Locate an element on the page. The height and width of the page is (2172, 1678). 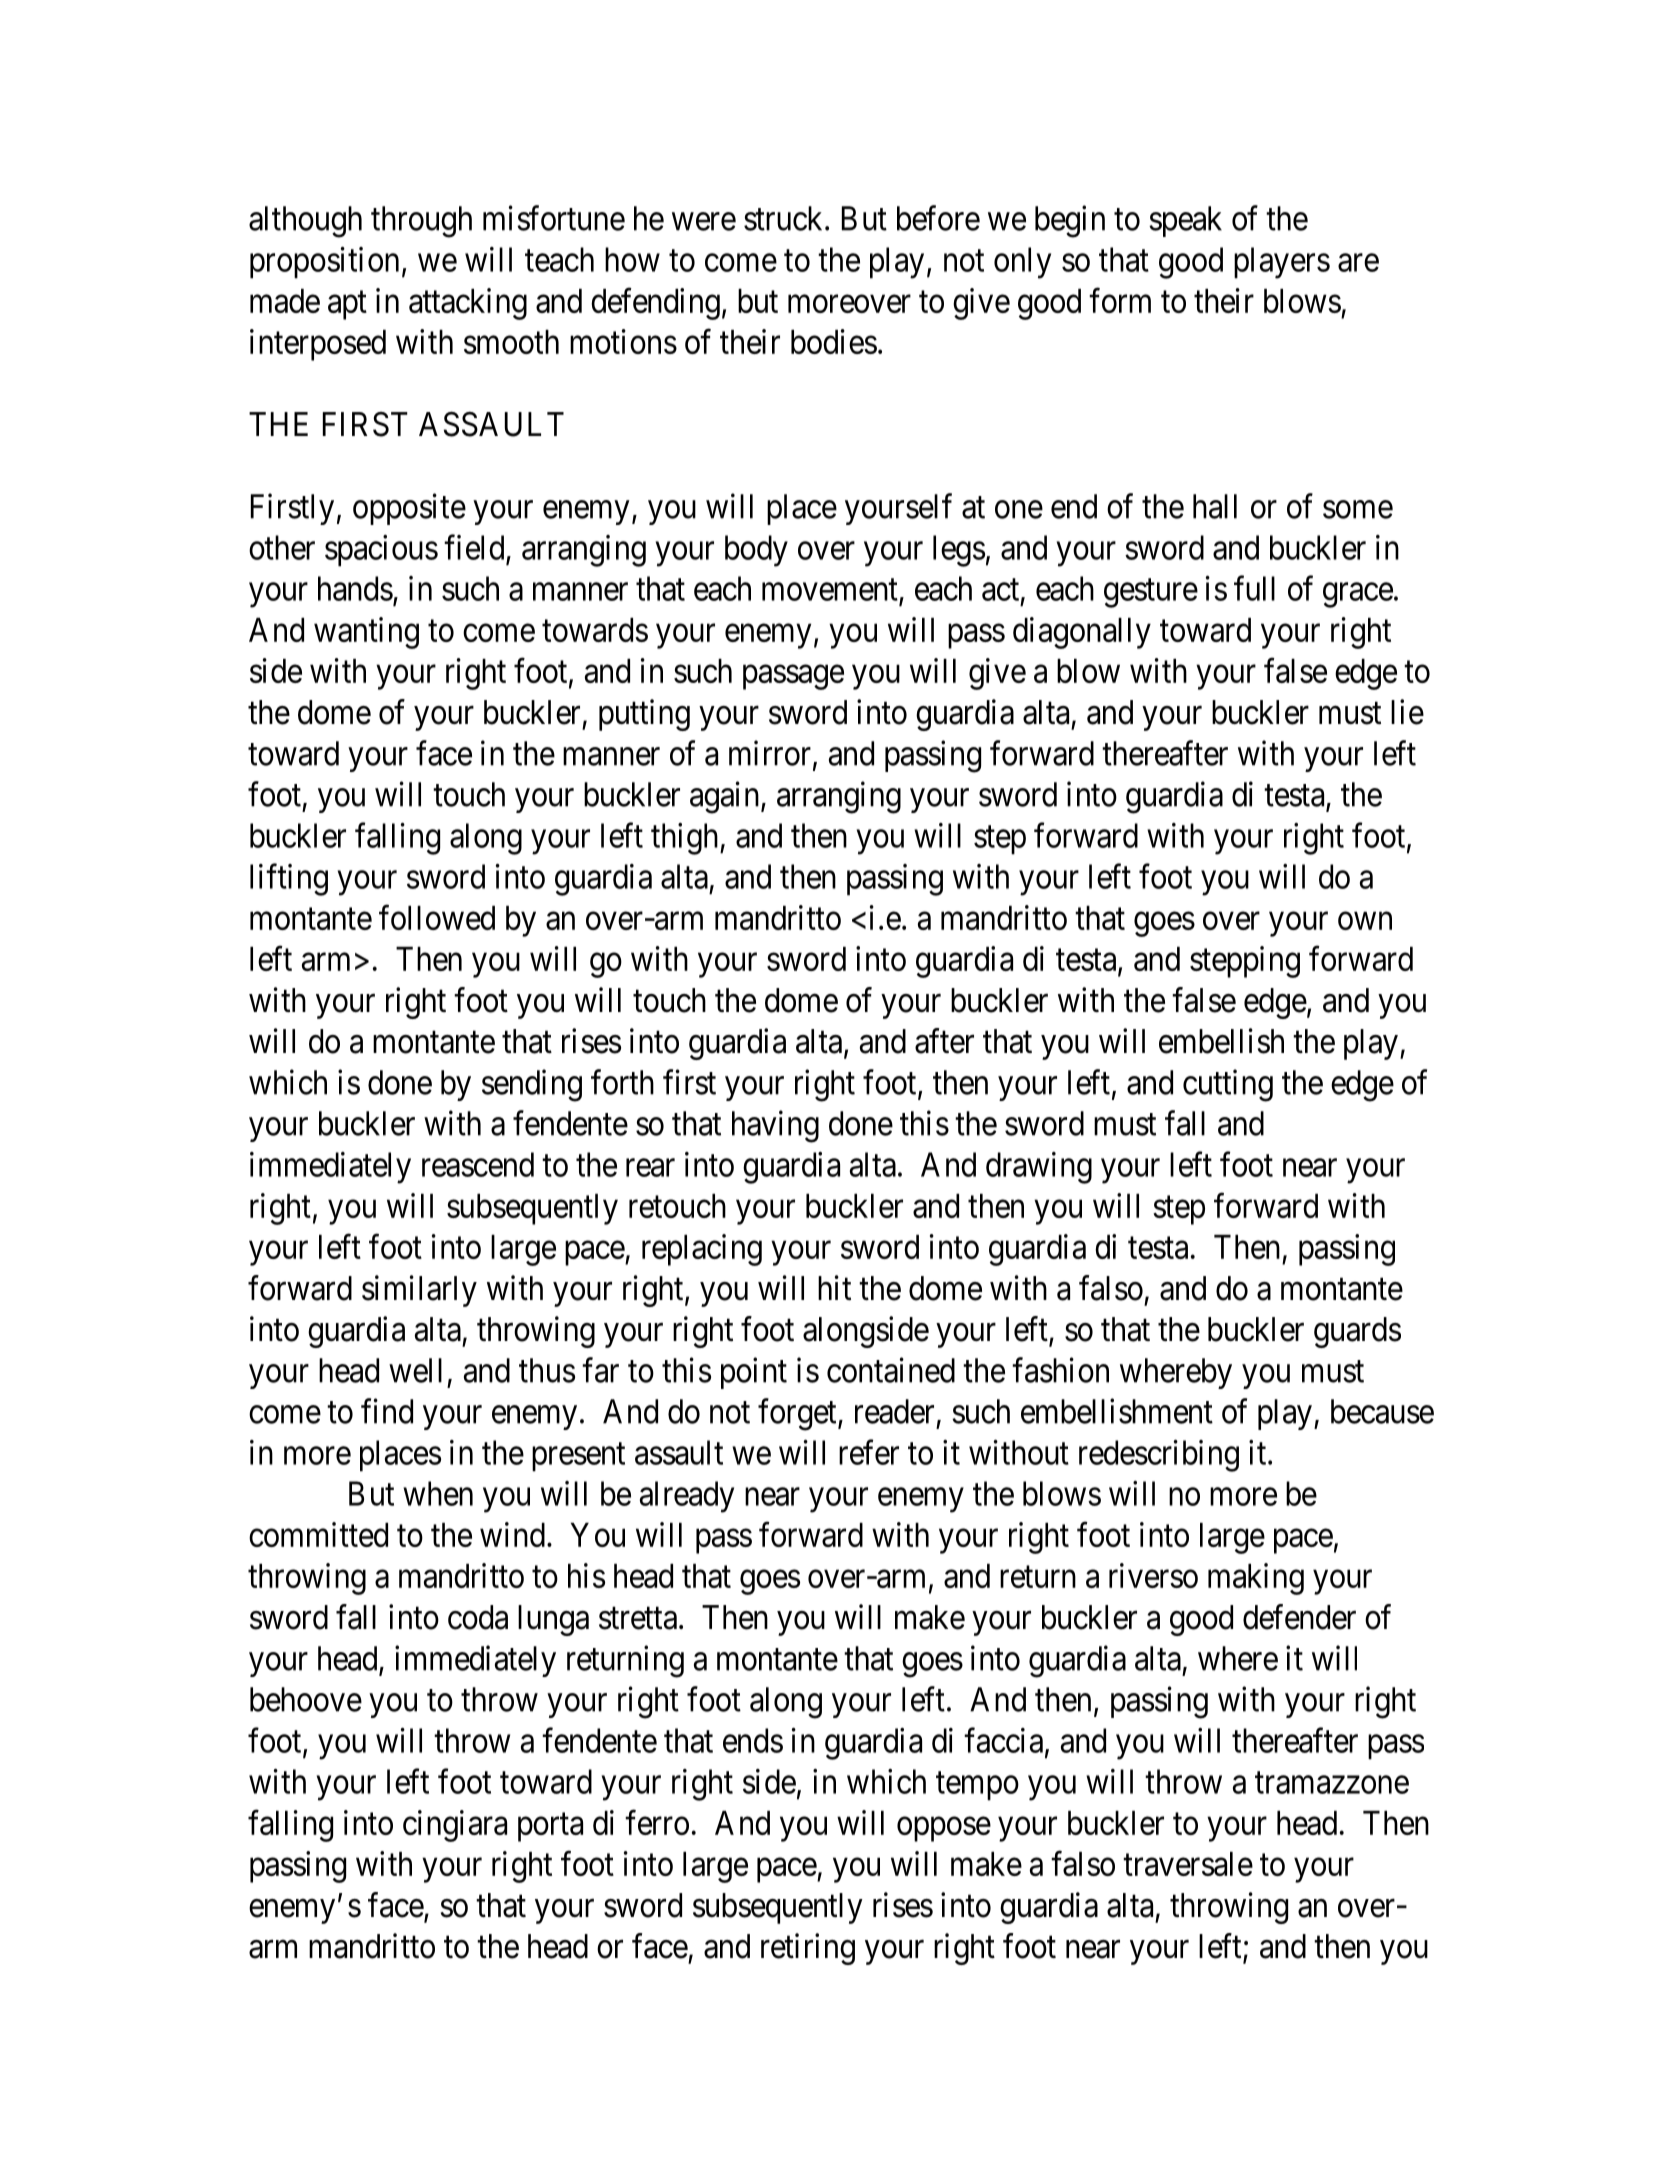
struck is located at coordinates (785, 218).
